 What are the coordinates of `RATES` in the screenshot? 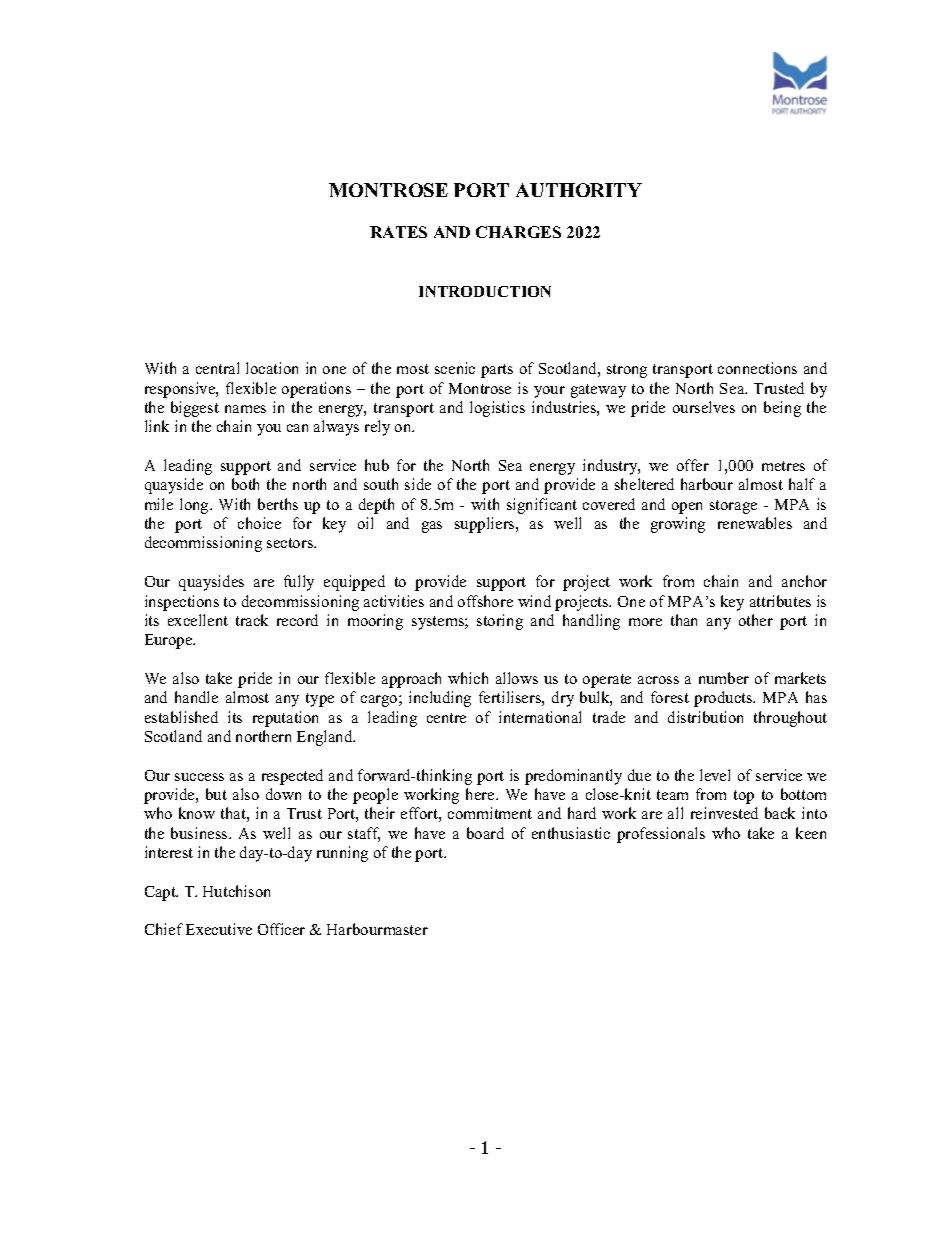 It's located at (398, 232).
